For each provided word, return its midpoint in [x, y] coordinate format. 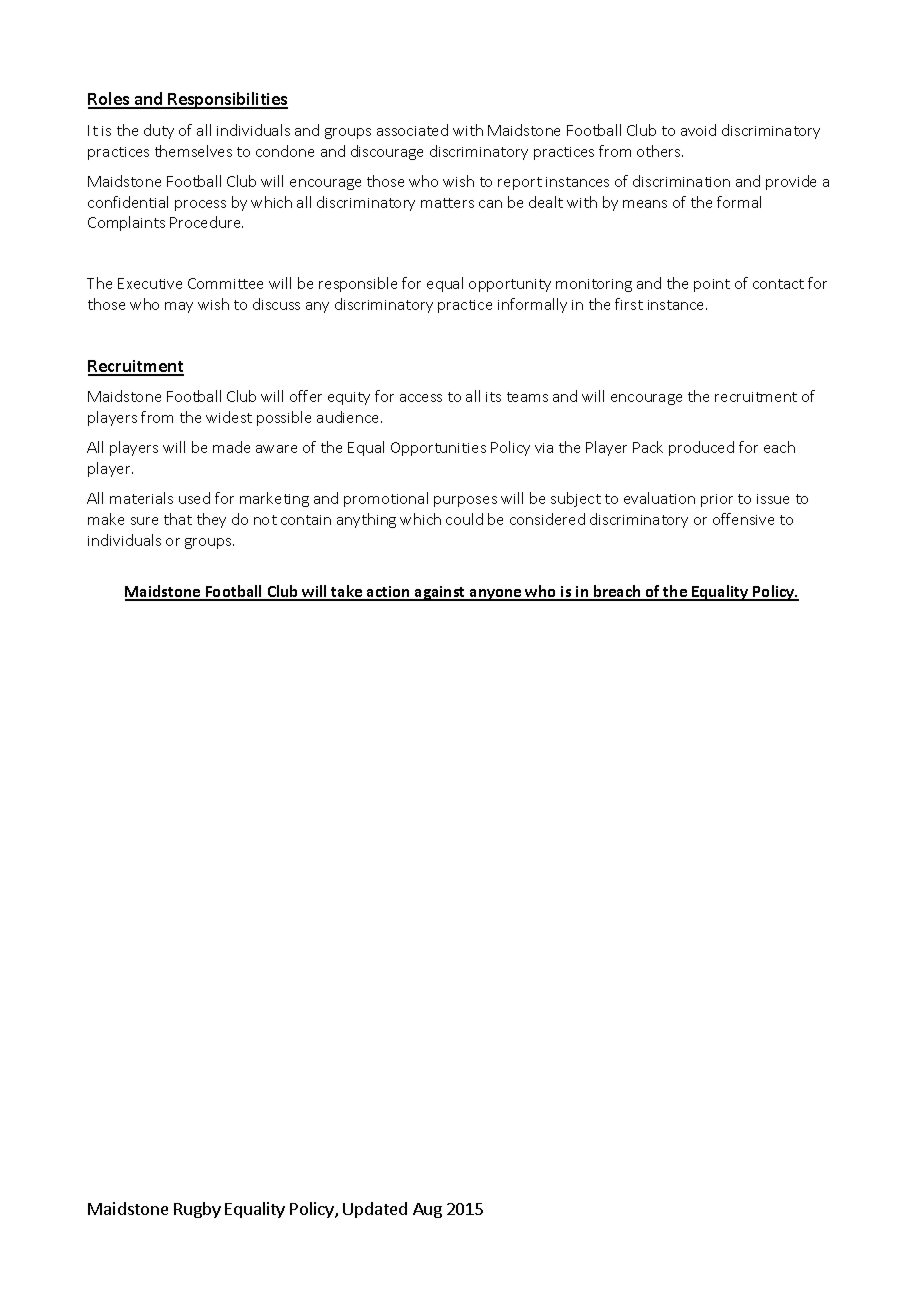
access [421, 398]
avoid [698, 130]
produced [701, 448]
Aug [427, 1210]
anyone [496, 595]
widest [229, 417]
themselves [193, 151]
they [211, 520]
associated [412, 130]
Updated [375, 1210]
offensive [743, 519]
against [440, 593]
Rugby [197, 1210]
